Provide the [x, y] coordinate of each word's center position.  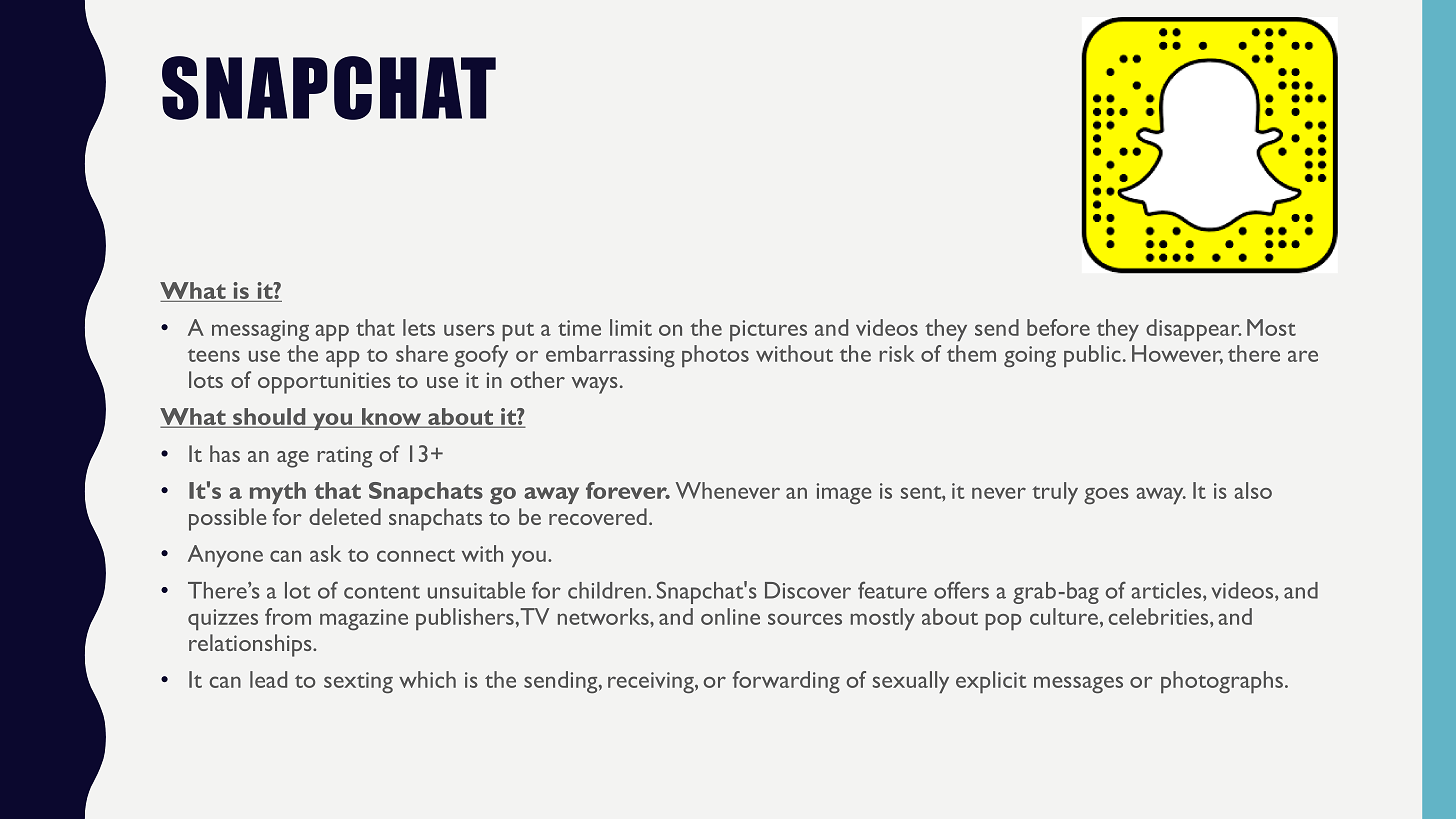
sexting [358, 683]
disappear [1194, 330]
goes [1106, 496]
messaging [260, 331]
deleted [345, 516]
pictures [768, 331]
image [844, 494]
